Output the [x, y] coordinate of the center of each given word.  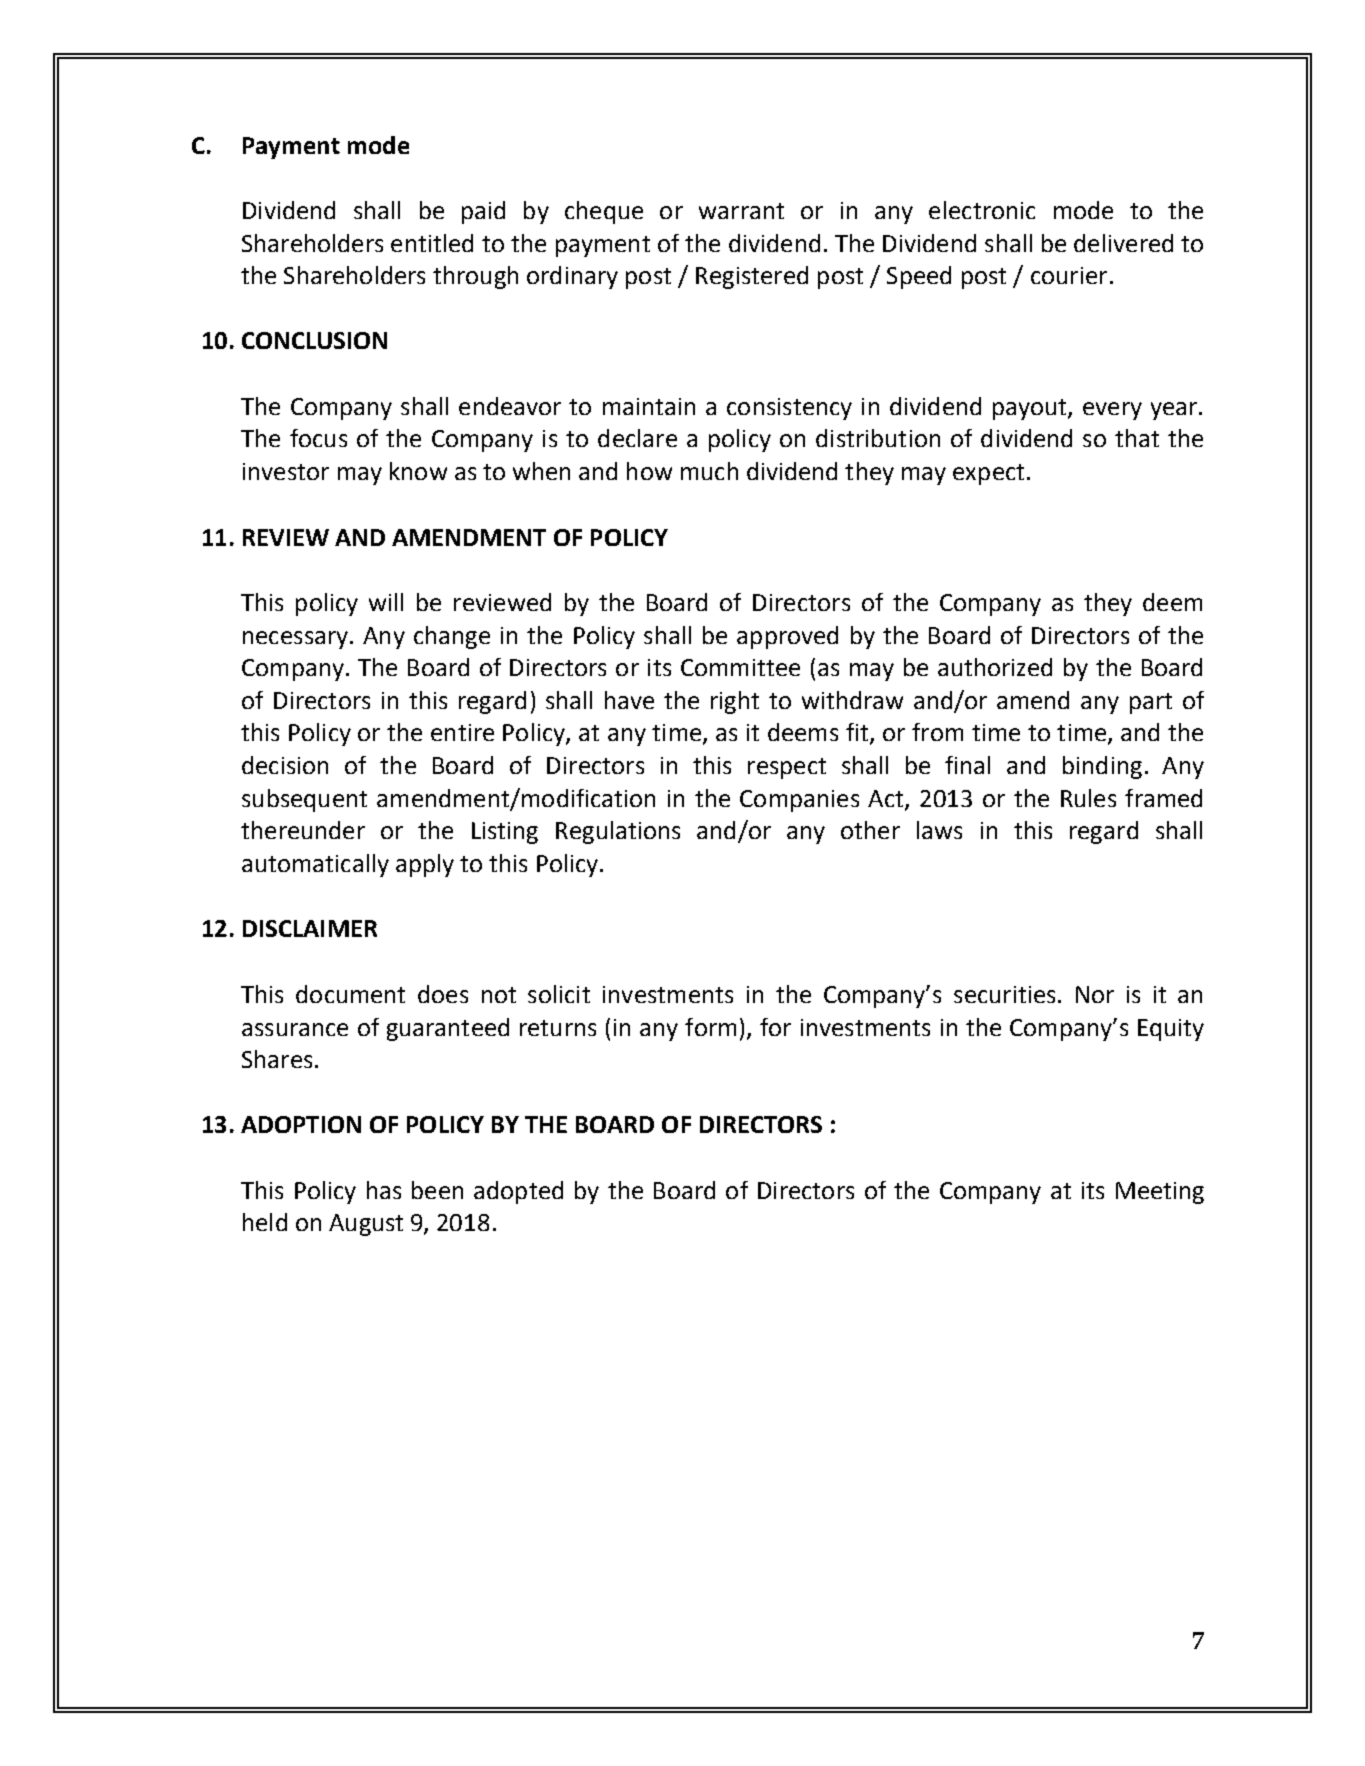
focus [318, 438]
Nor [1095, 994]
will [386, 602]
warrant [741, 211]
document [350, 994]
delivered [1123, 243]
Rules [1088, 798]
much [709, 471]
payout [1031, 409]
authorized [995, 667]
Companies [799, 801]
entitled [432, 243]
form [710, 1027]
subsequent [304, 800]
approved [787, 637]
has [384, 1190]
